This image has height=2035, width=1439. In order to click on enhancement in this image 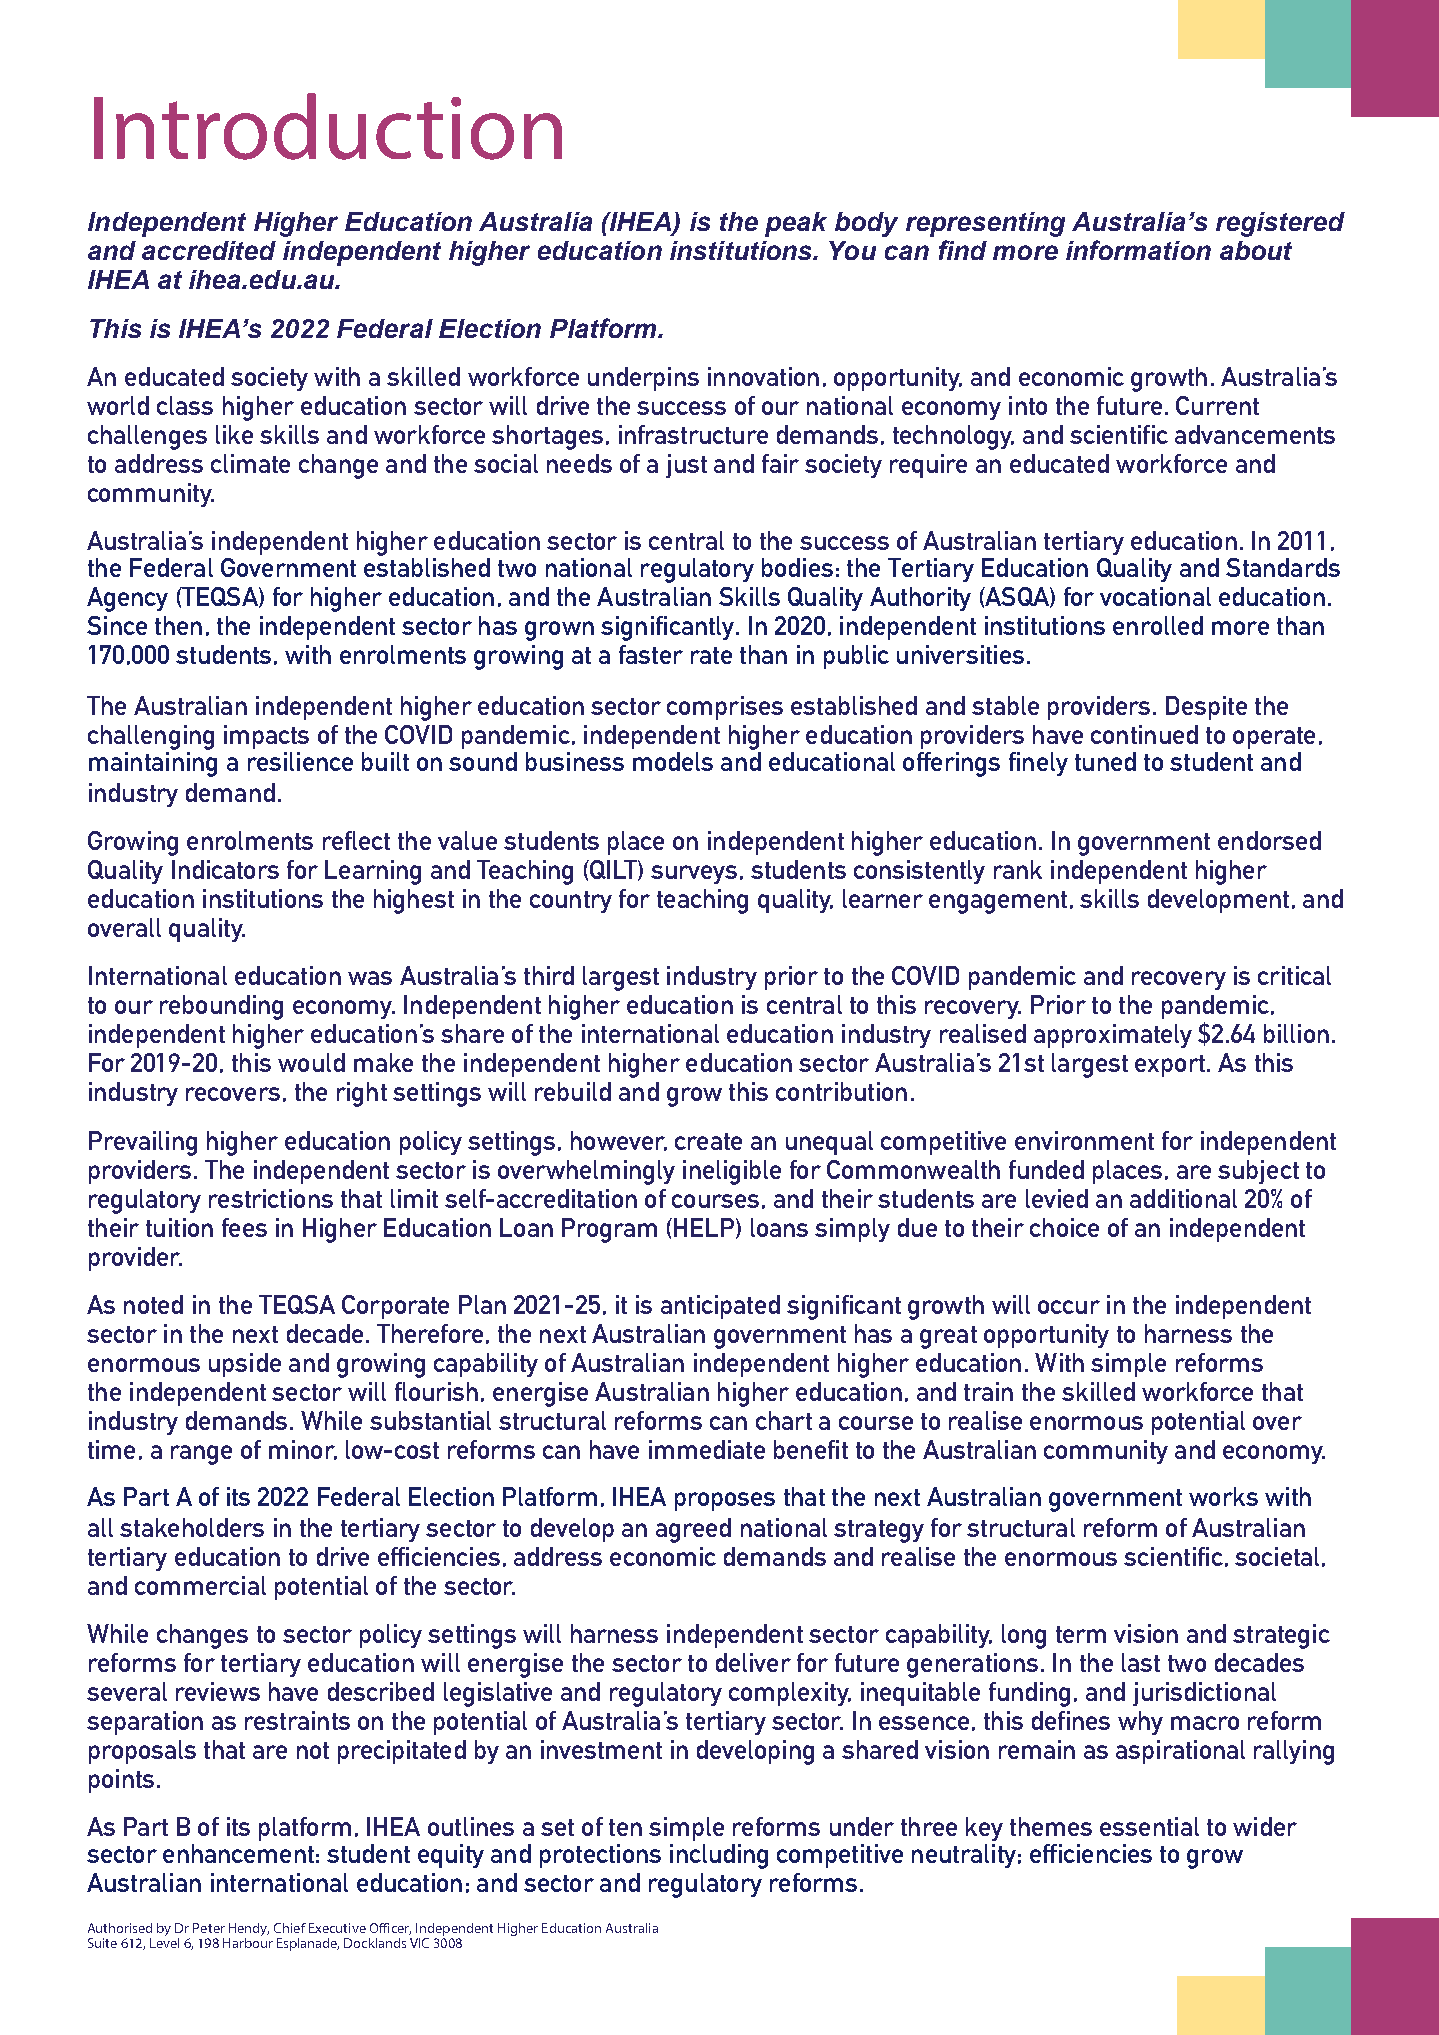, I will do `click(238, 1853)`.
